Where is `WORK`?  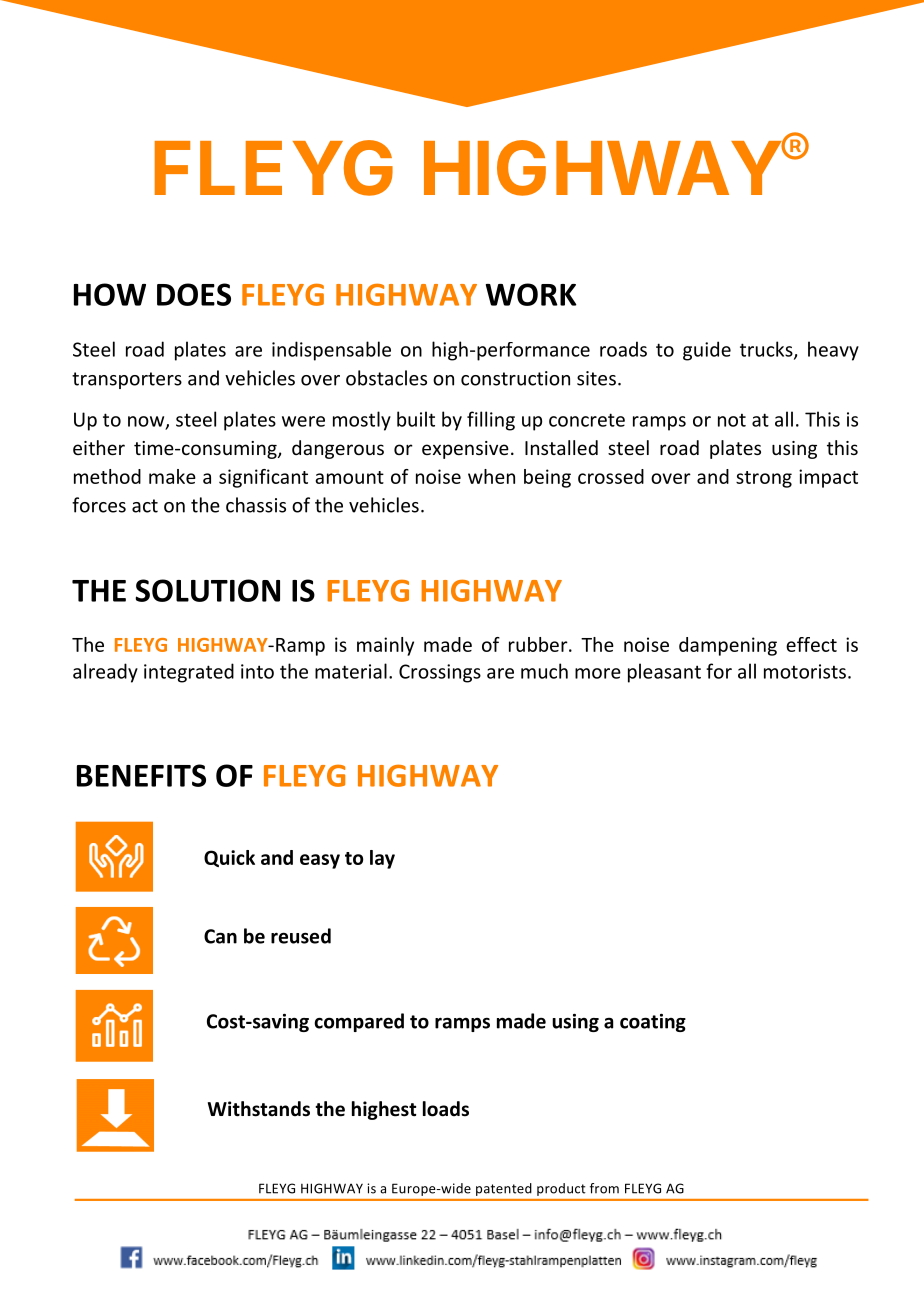 WORK is located at coordinates (531, 294).
